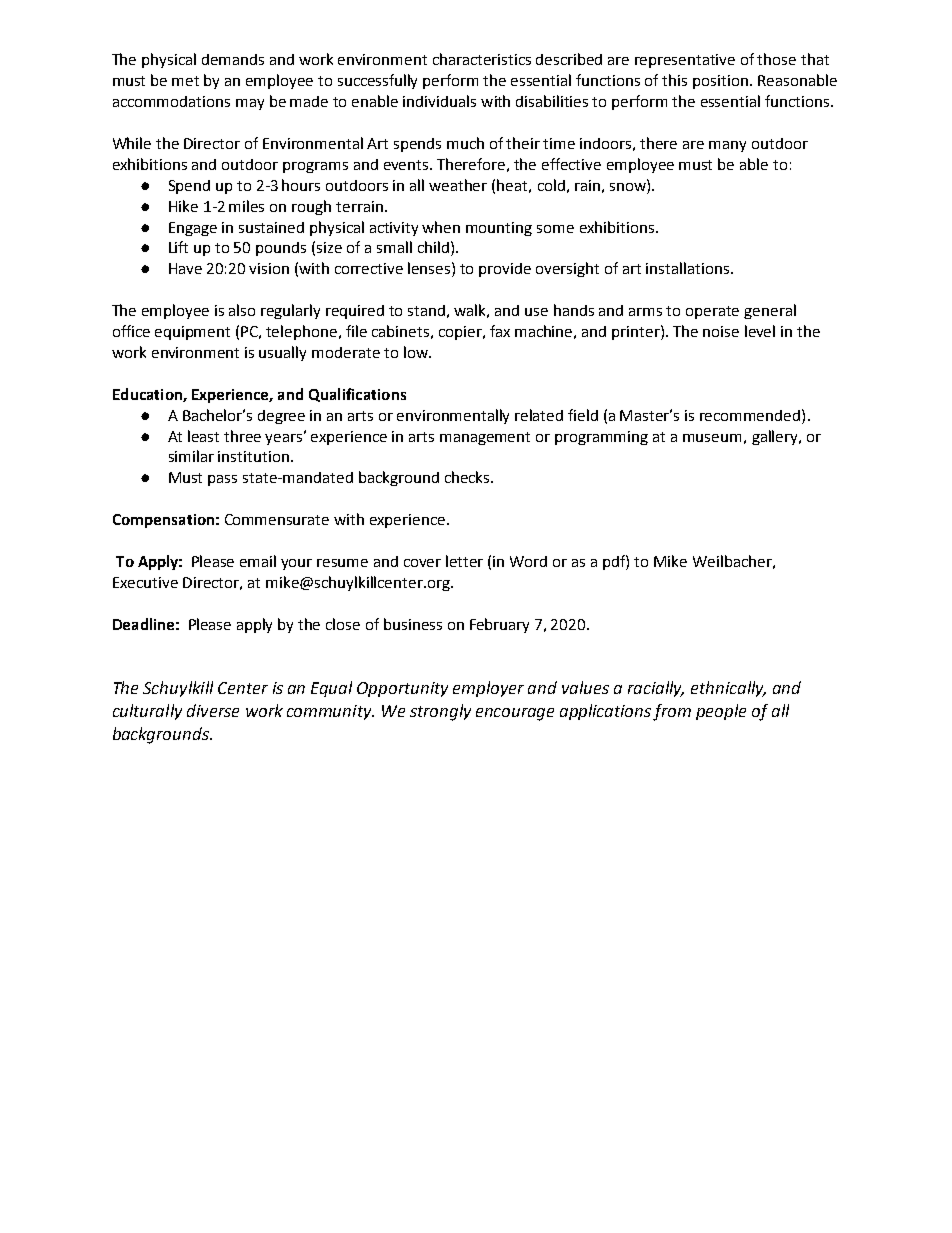 This screenshot has width=952, height=1233. Describe the element at coordinates (482, 59) in the screenshot. I see `characteristics` at that location.
